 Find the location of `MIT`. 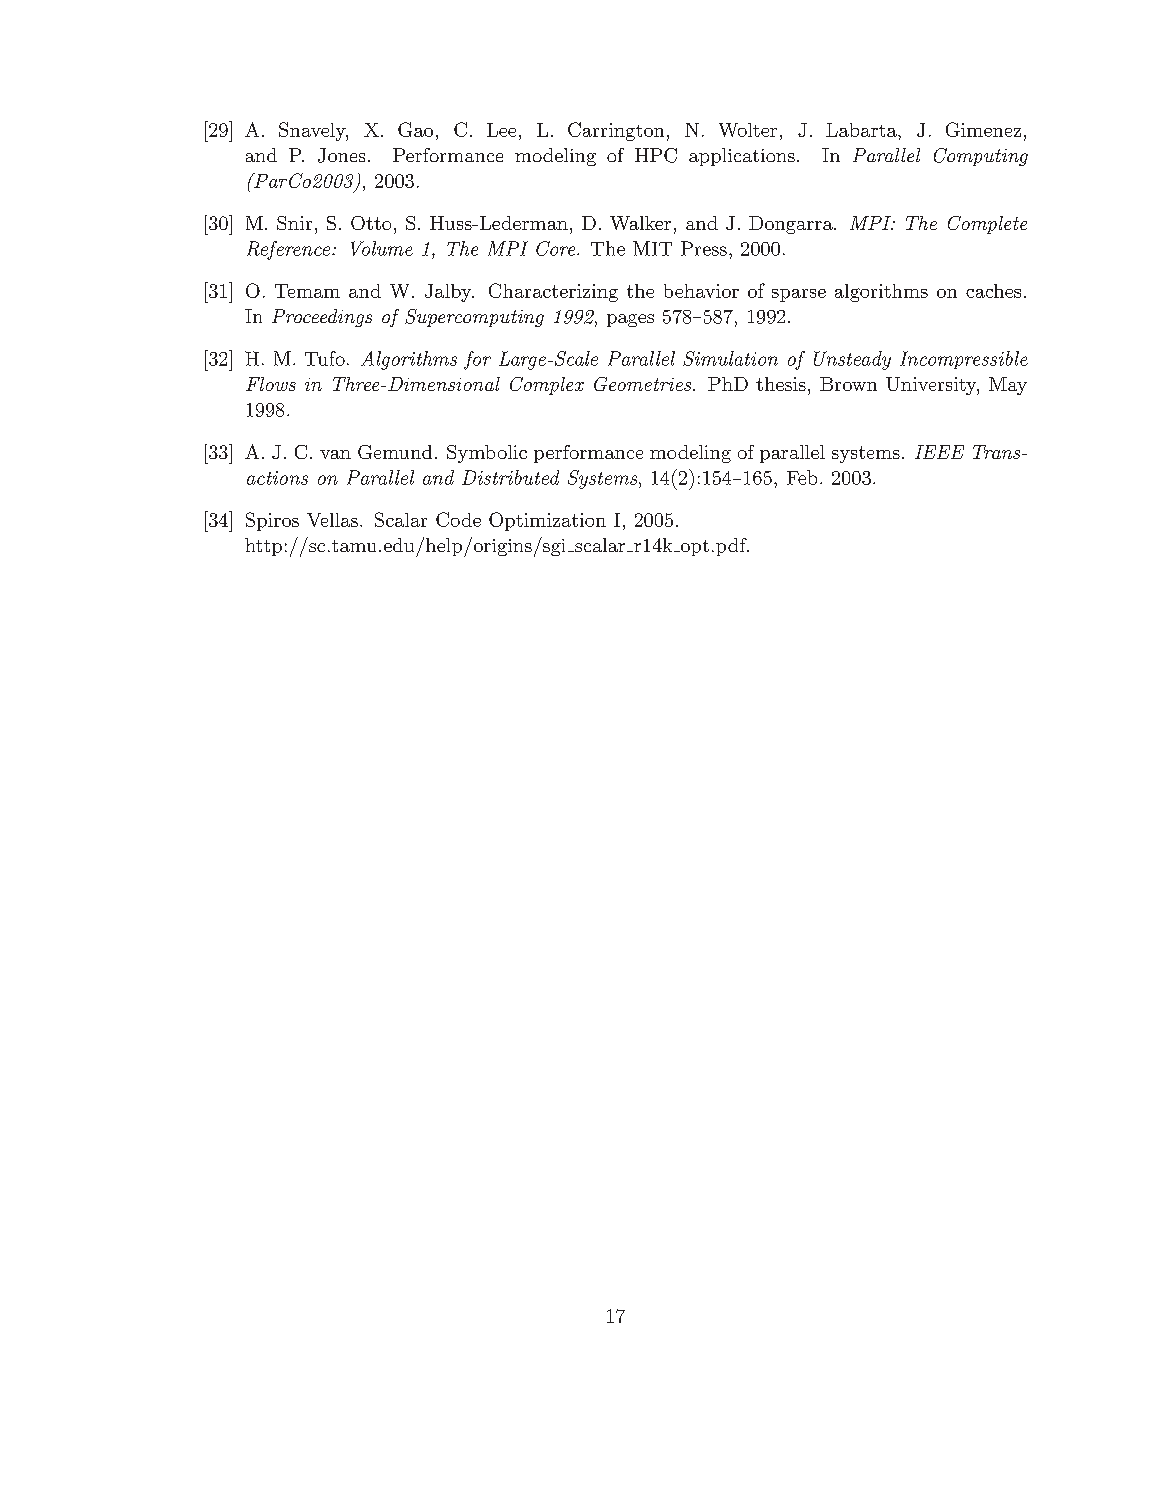

MIT is located at coordinates (652, 248).
